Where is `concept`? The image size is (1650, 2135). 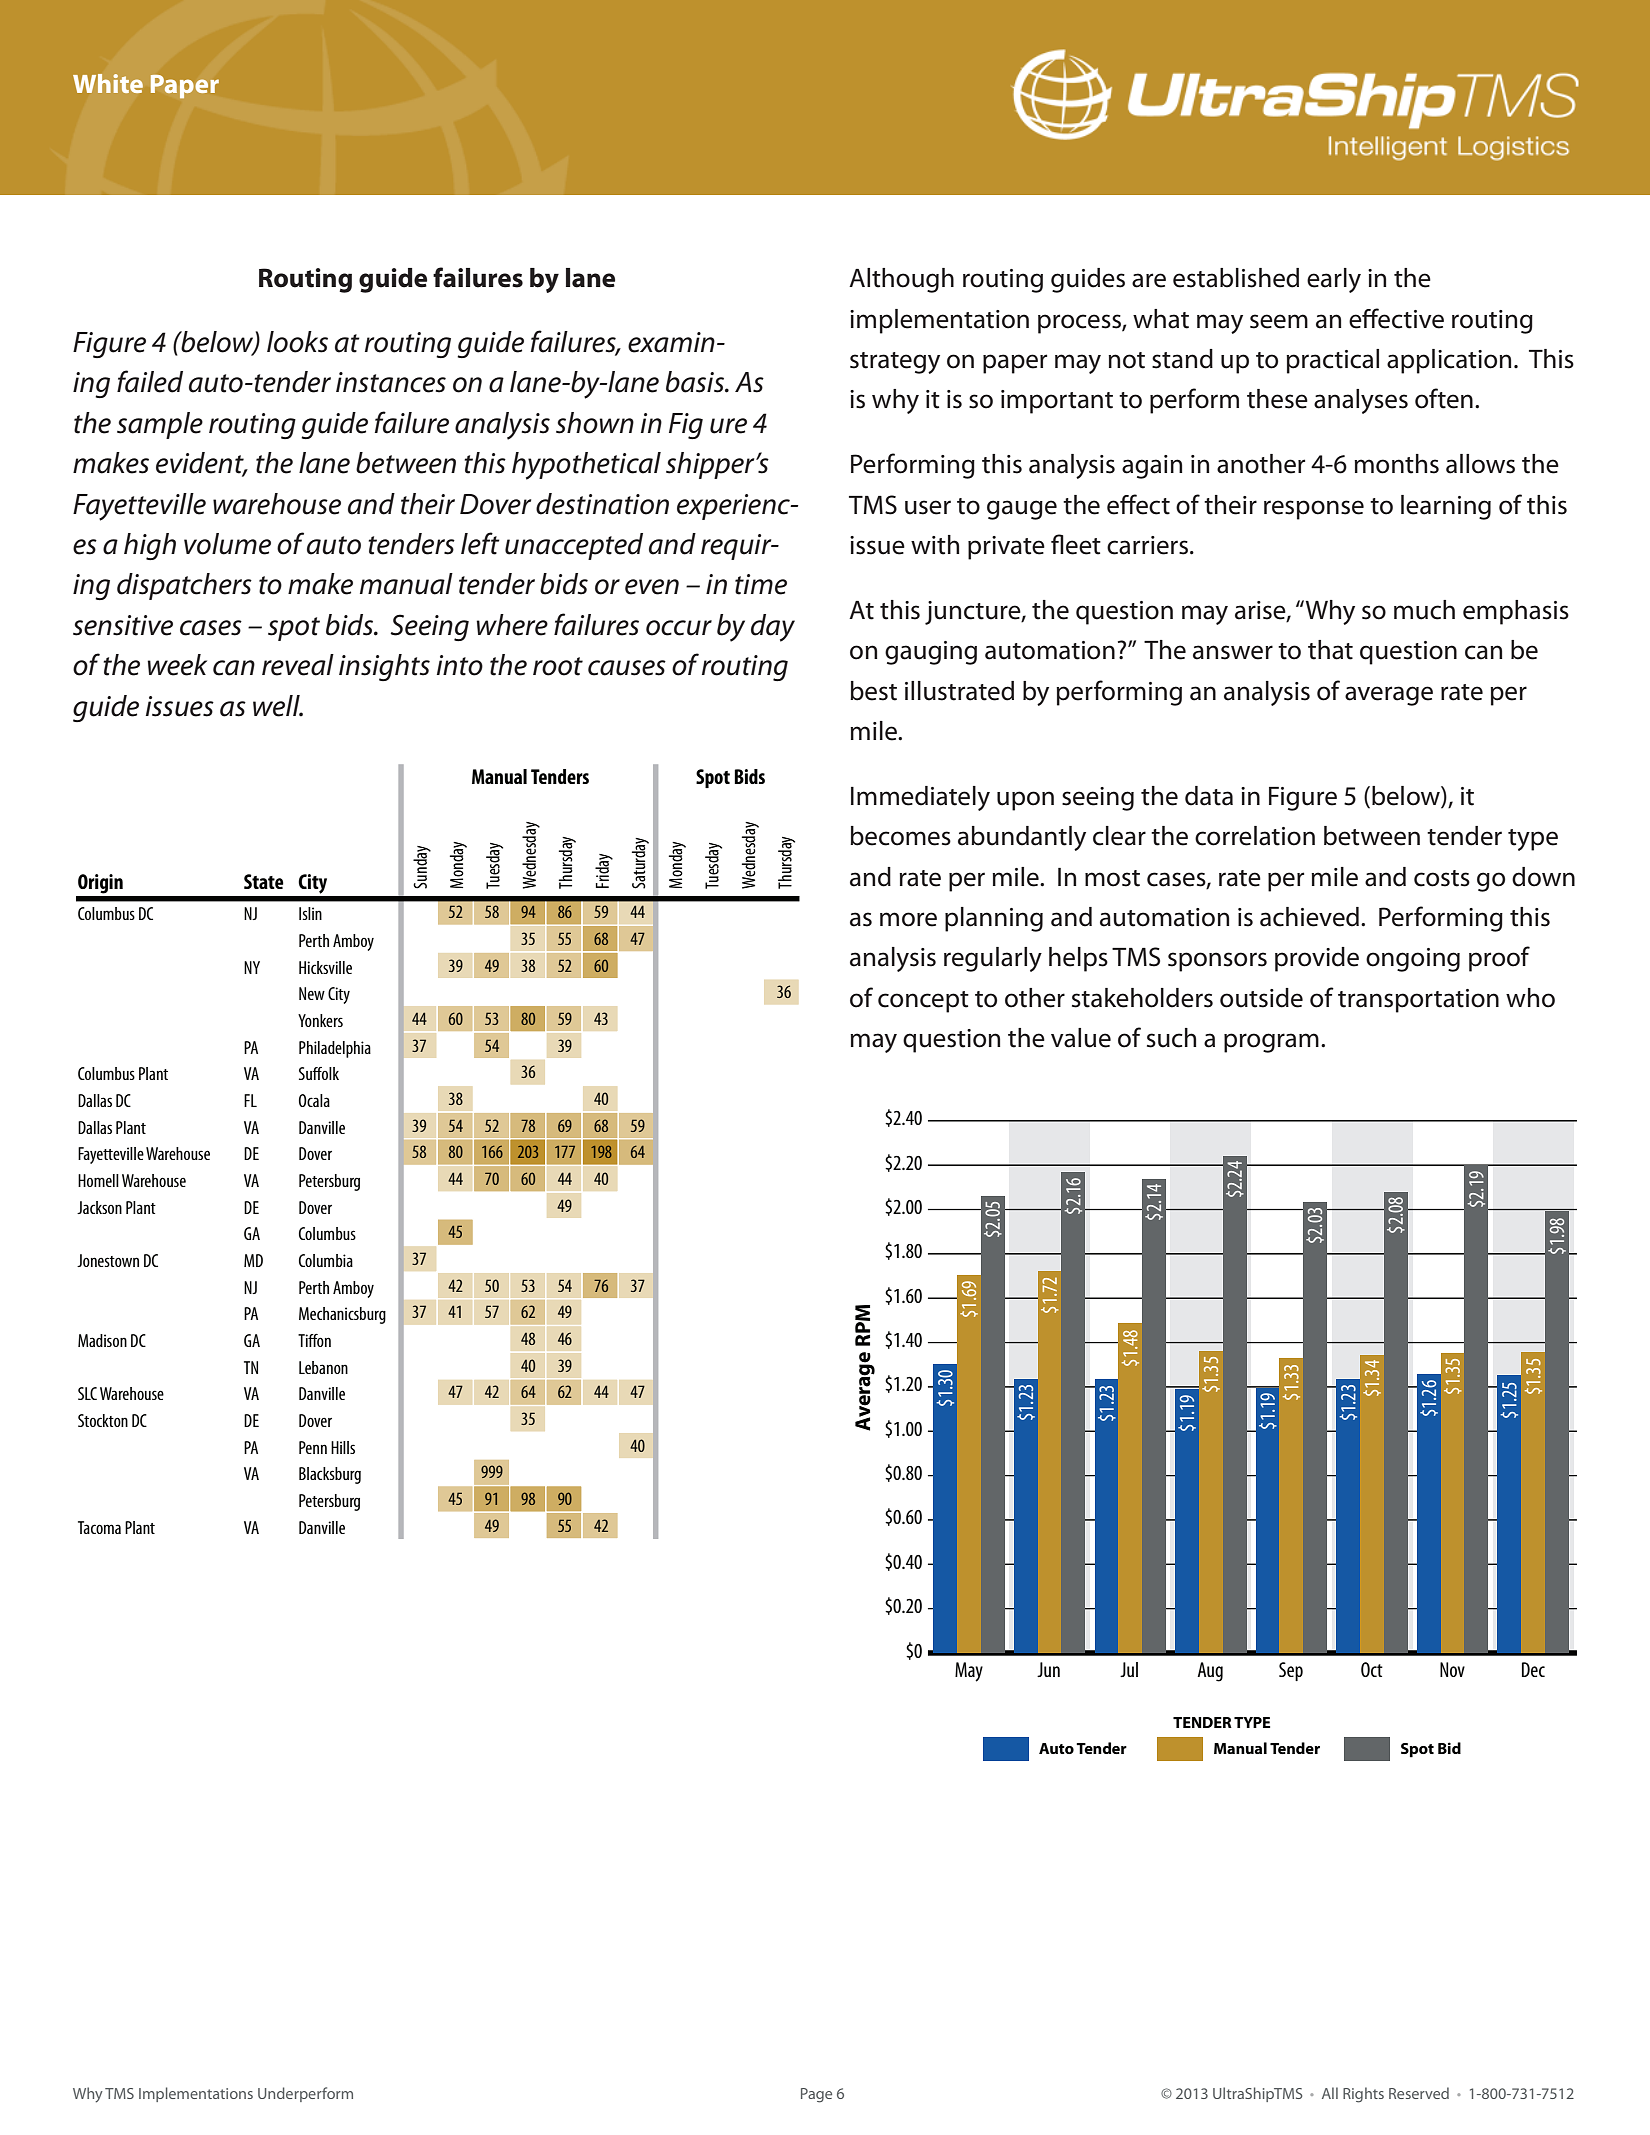 concept is located at coordinates (923, 1002).
